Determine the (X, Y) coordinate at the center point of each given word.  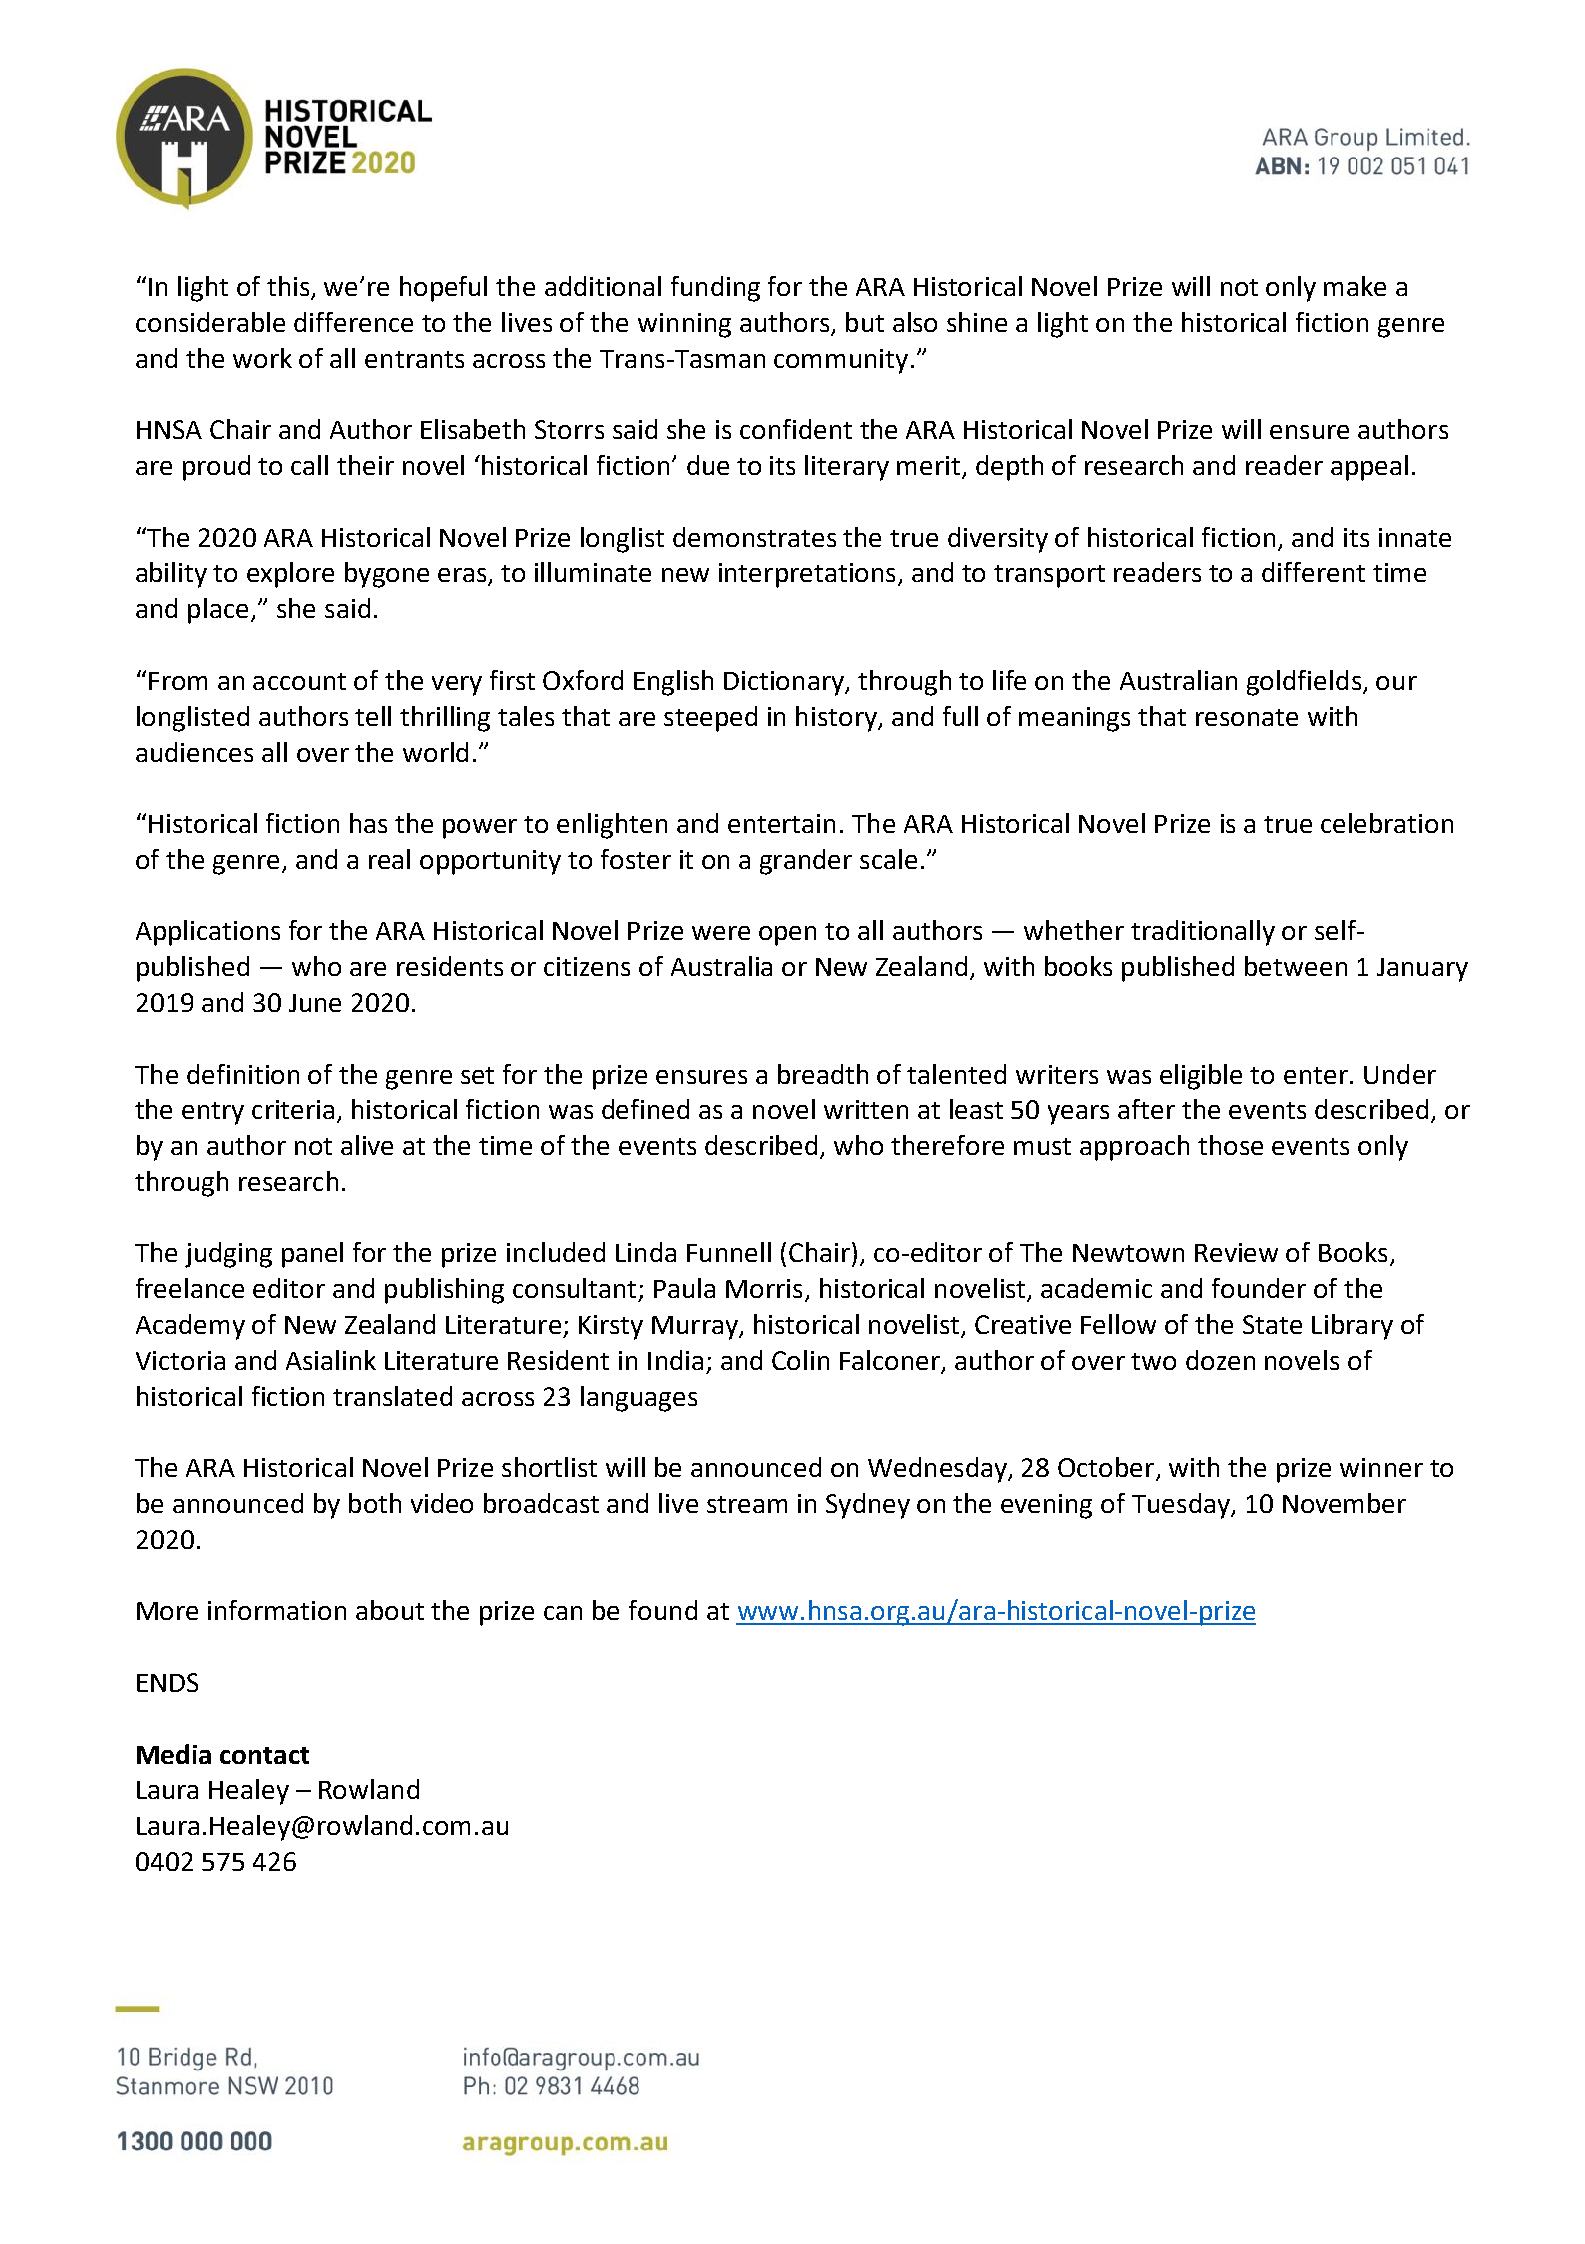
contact (264, 1755)
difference (353, 322)
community (841, 361)
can (563, 1613)
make (1355, 286)
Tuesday (1182, 1506)
